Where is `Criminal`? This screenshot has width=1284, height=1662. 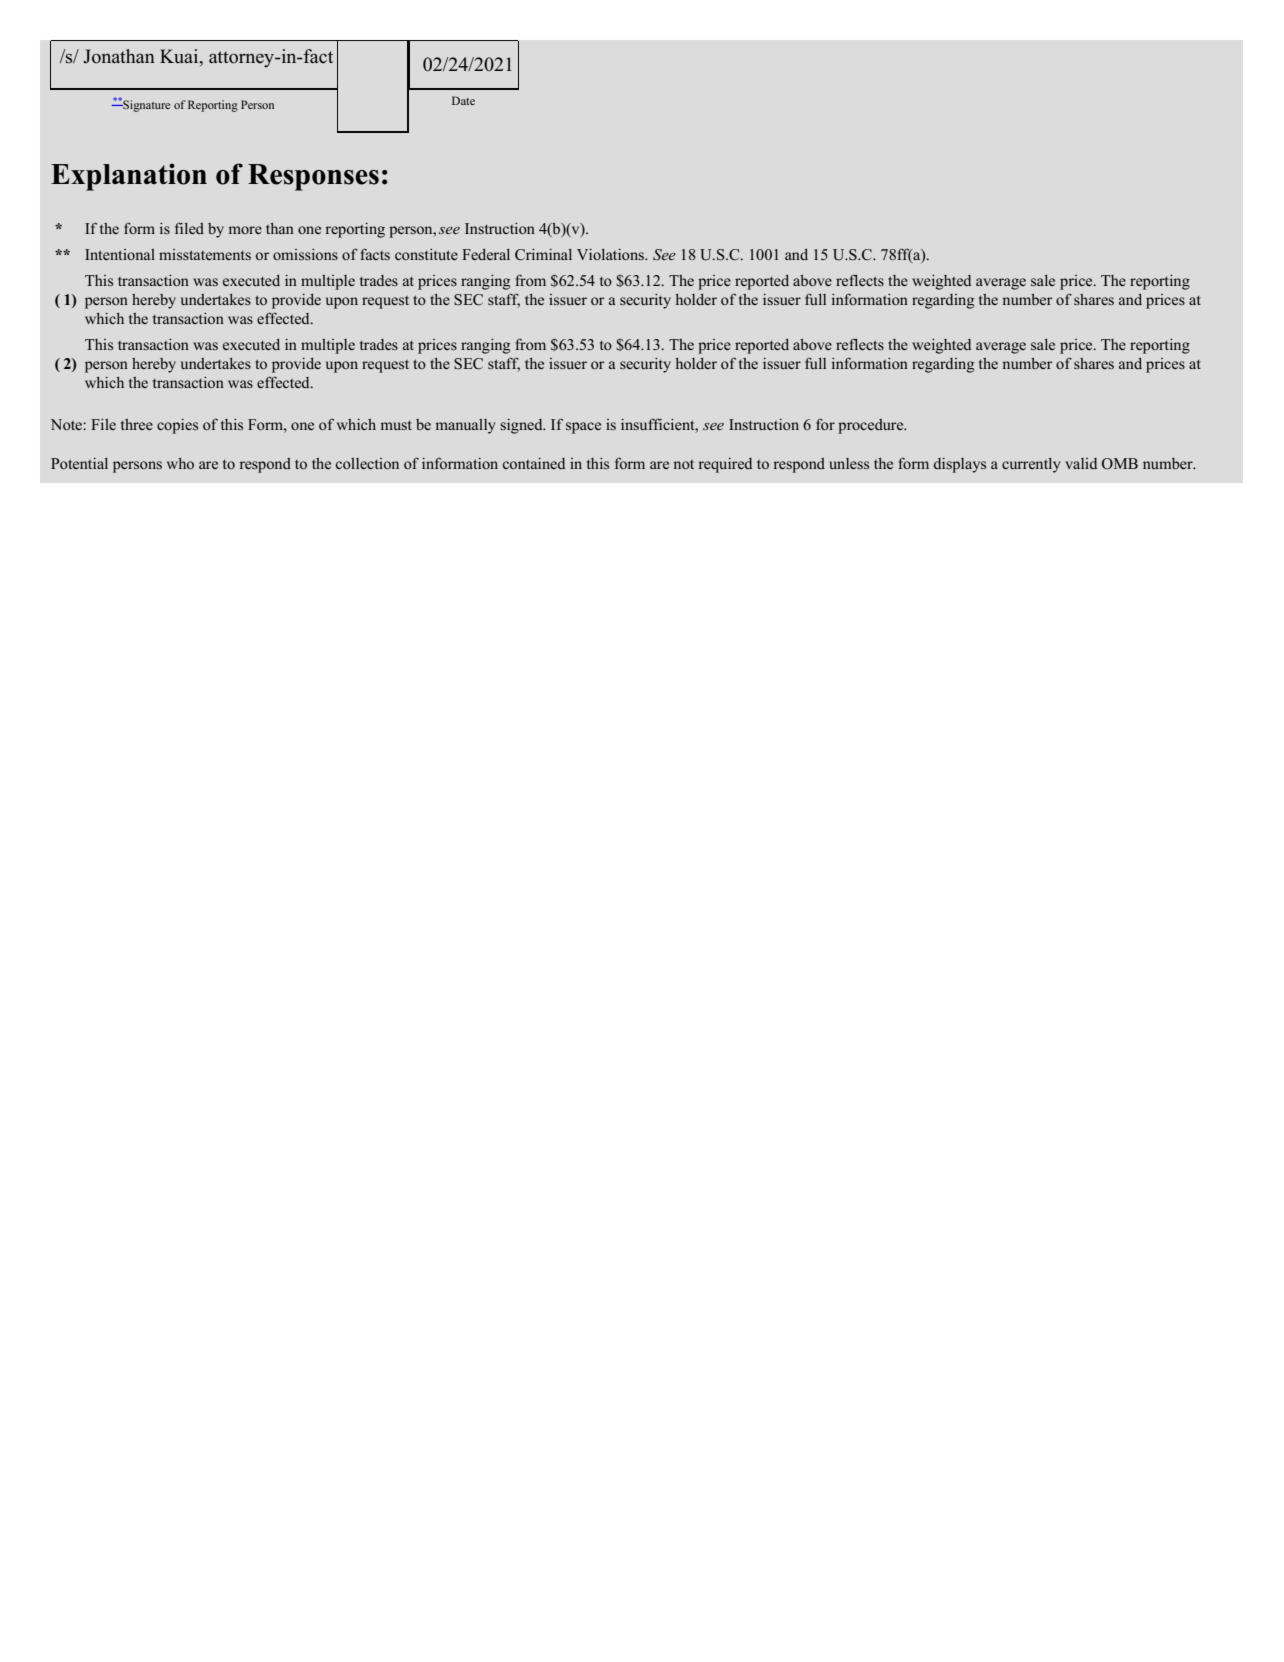
Criminal is located at coordinates (543, 255).
